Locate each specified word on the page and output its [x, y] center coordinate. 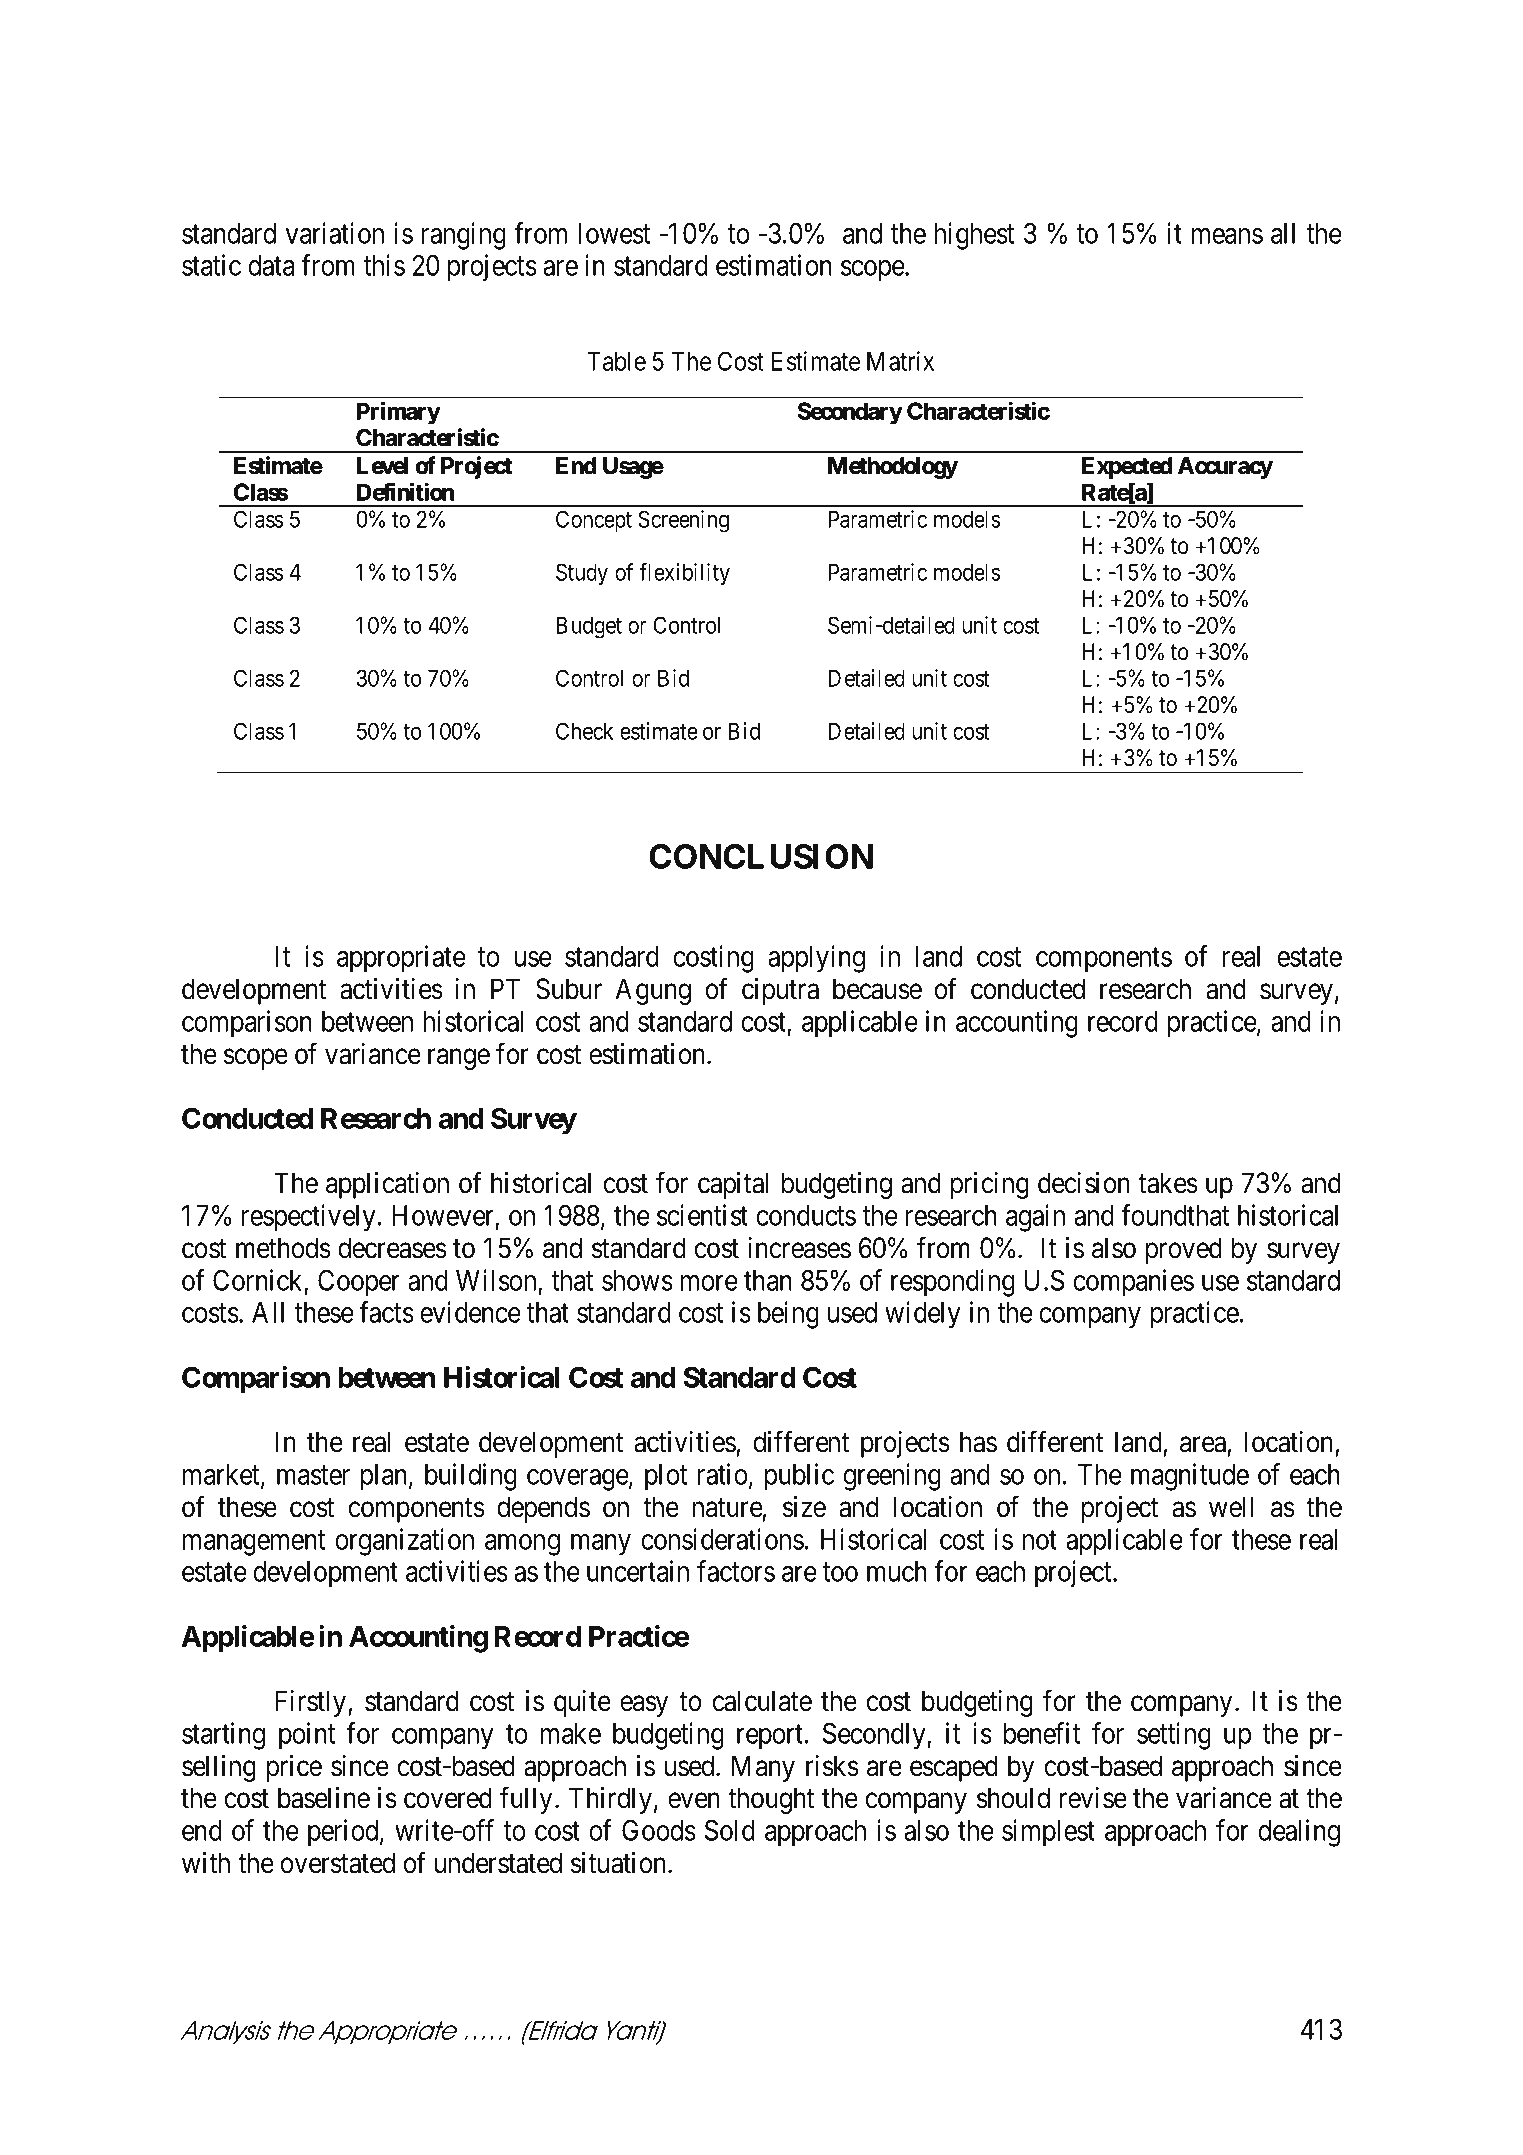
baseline [324, 1798]
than [768, 1280]
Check [584, 731]
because [877, 989]
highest [974, 236]
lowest [614, 233]
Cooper [359, 1283]
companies [1133, 1283]
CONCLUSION [761, 856]
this [384, 265]
